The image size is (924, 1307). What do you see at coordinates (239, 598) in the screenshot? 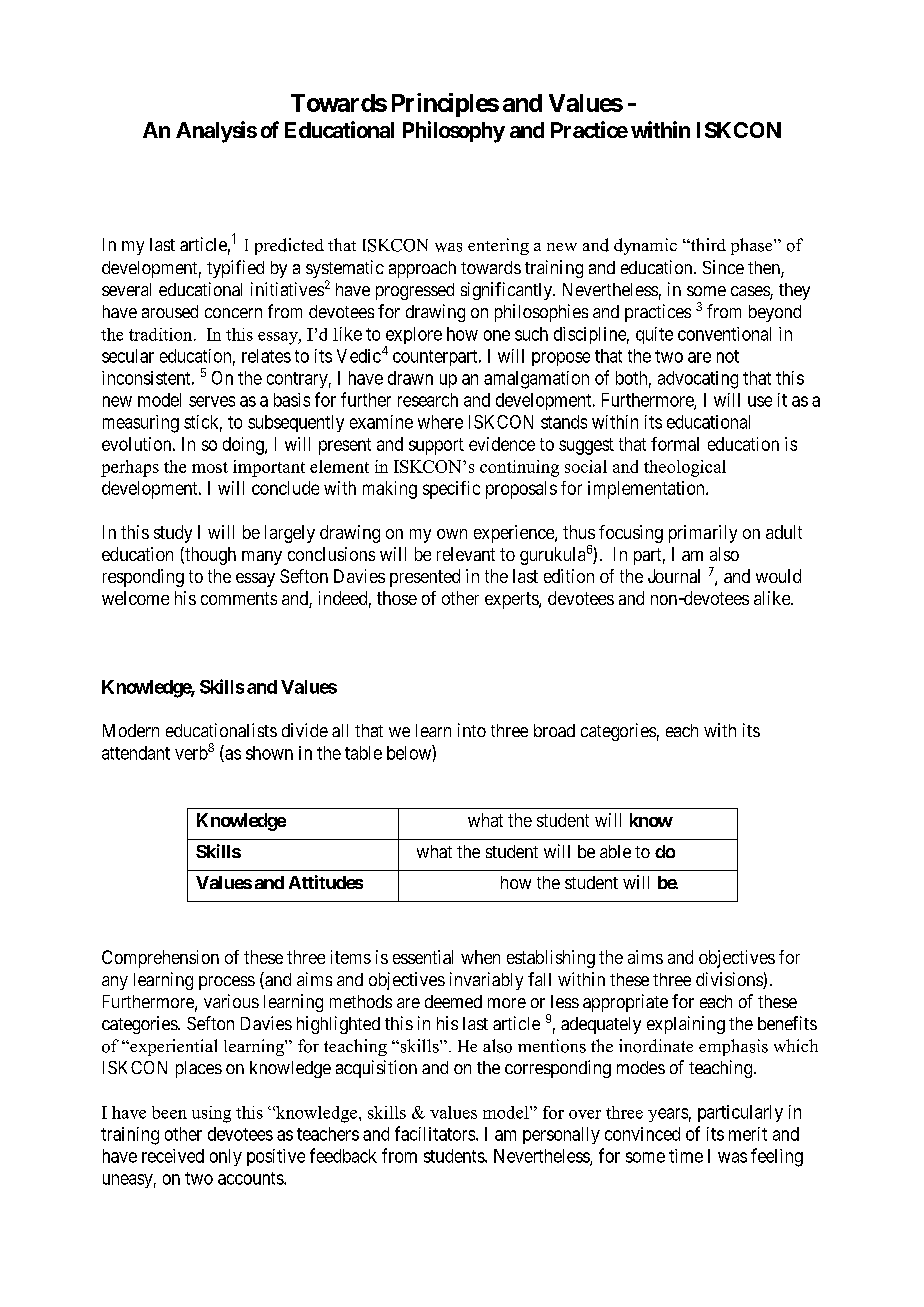
I see `comments` at bounding box center [239, 598].
